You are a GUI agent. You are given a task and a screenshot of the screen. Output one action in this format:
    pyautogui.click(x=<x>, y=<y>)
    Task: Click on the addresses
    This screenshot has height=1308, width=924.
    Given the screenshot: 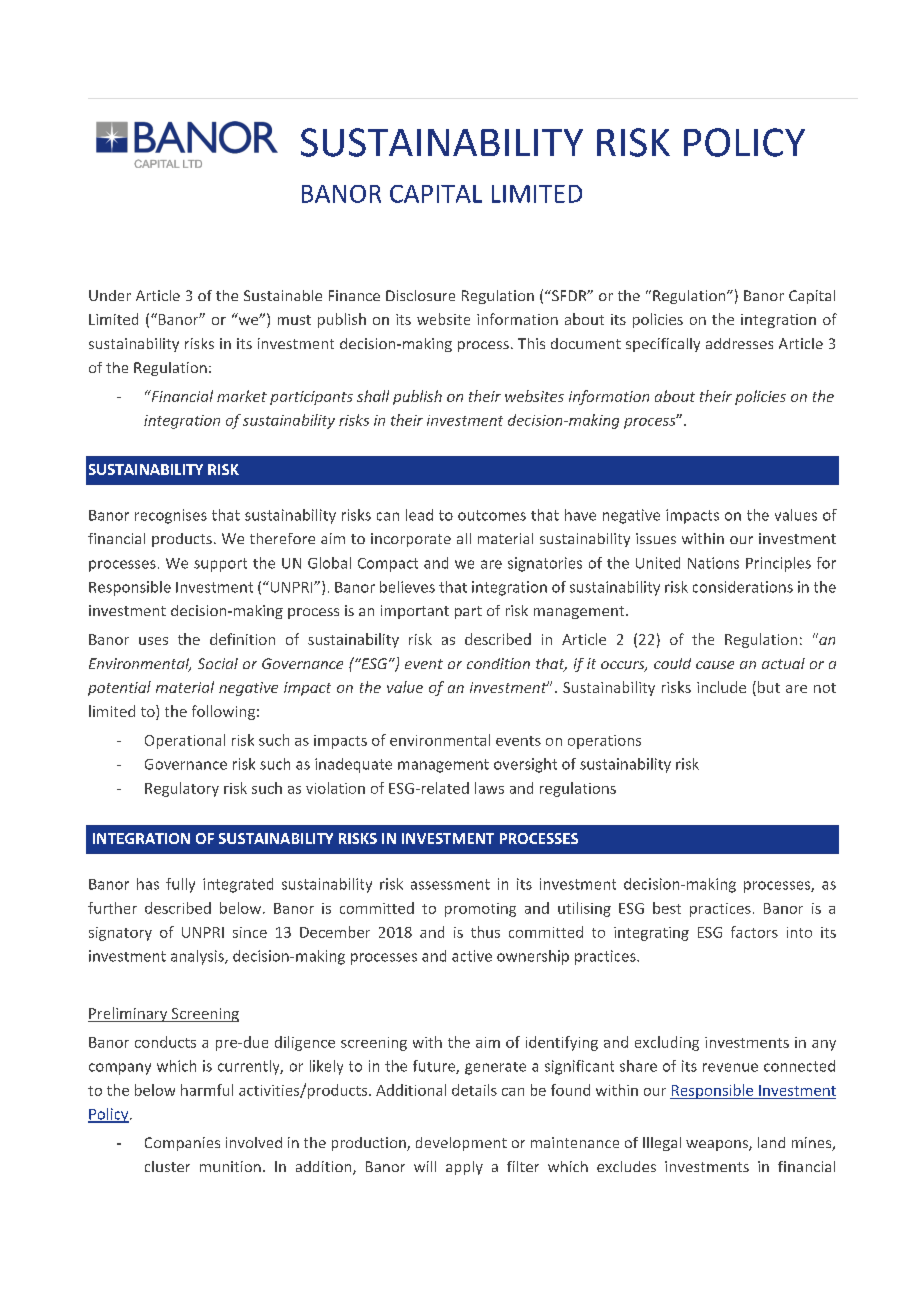 What is the action you would take?
    pyautogui.click(x=739, y=343)
